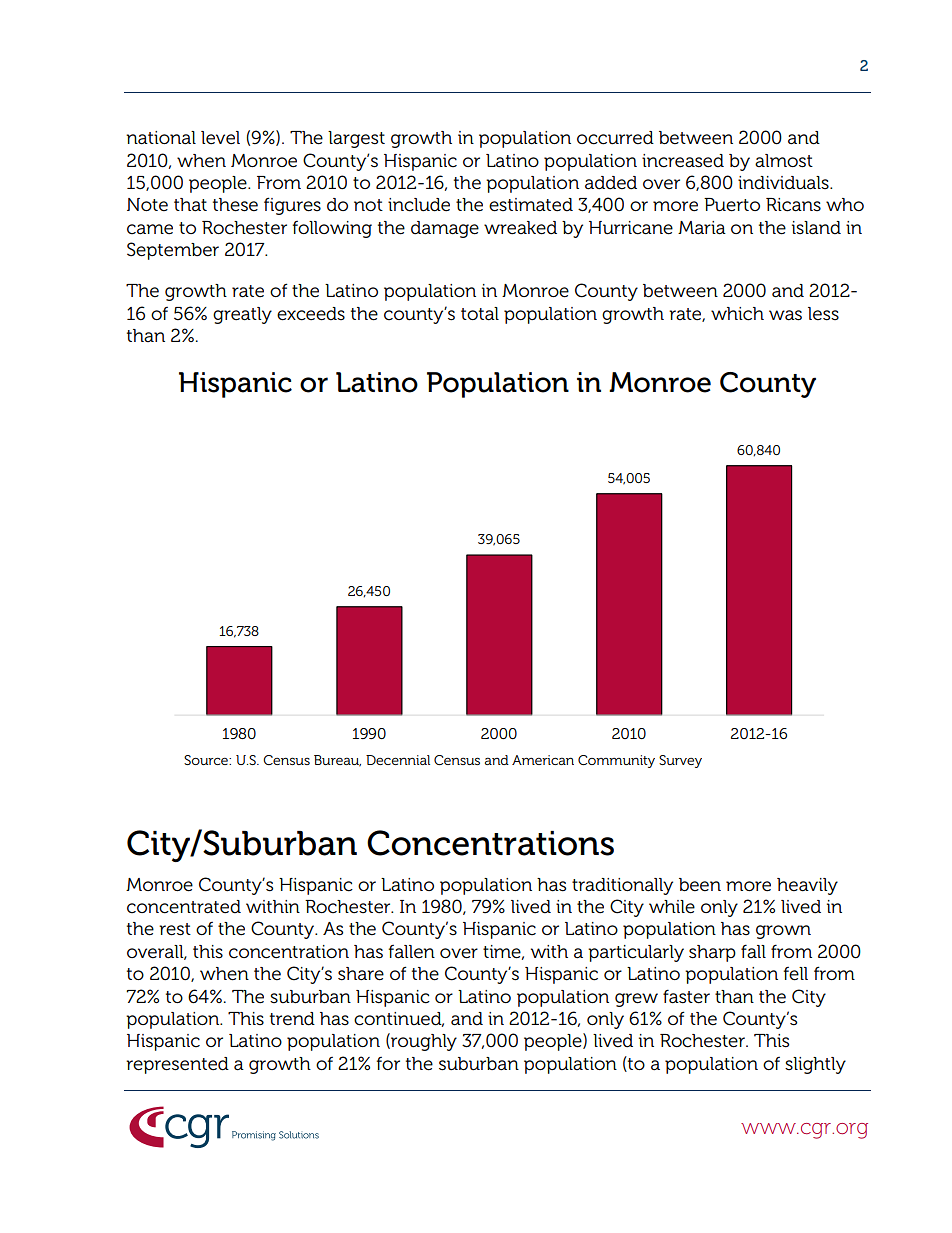  Describe the element at coordinates (220, 138) in the screenshot. I see `level` at that location.
